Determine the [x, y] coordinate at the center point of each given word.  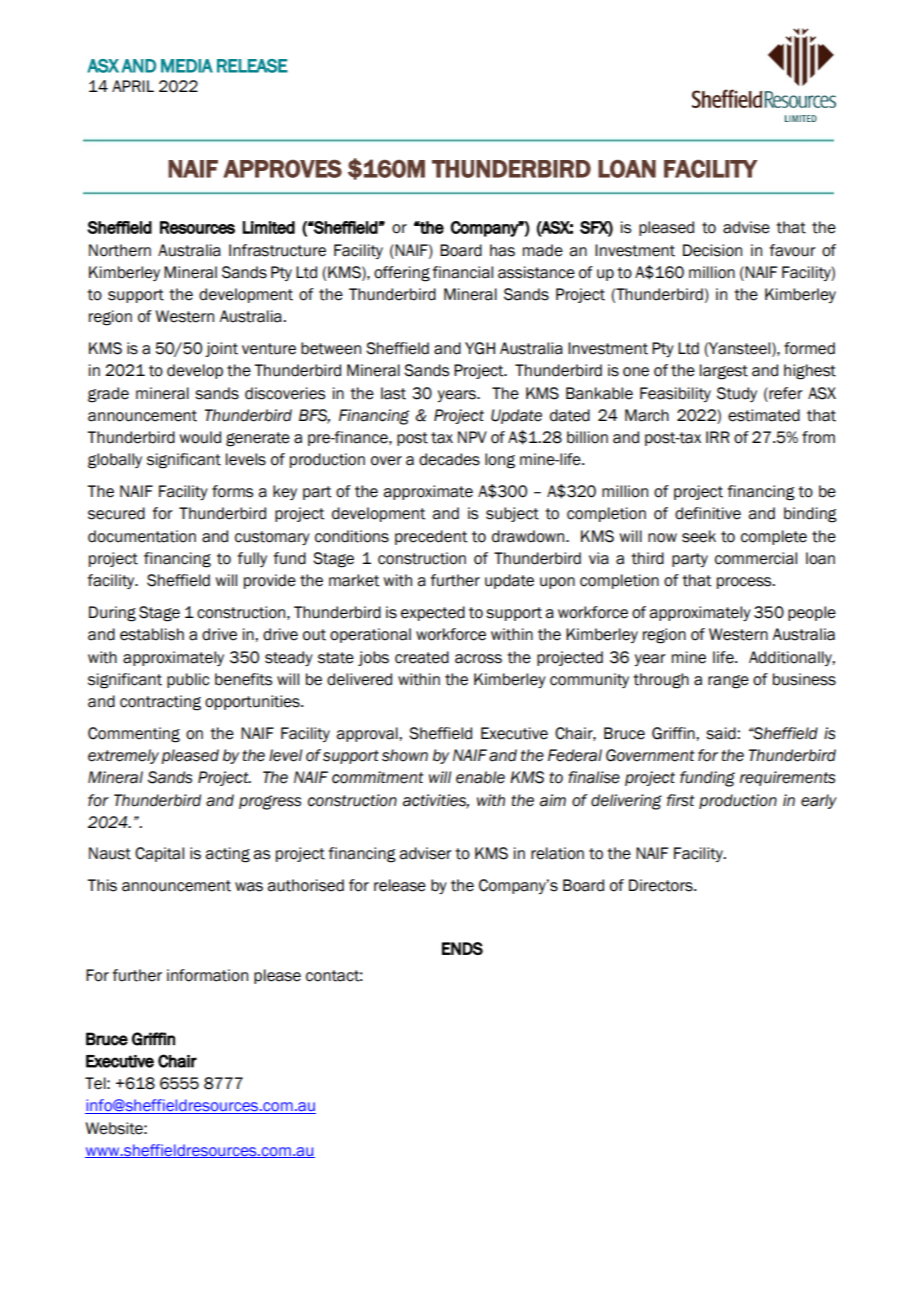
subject [512, 514]
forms [232, 491]
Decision [712, 250]
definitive [708, 513]
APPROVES [282, 169]
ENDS [462, 948]
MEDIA [187, 66]
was [249, 887]
